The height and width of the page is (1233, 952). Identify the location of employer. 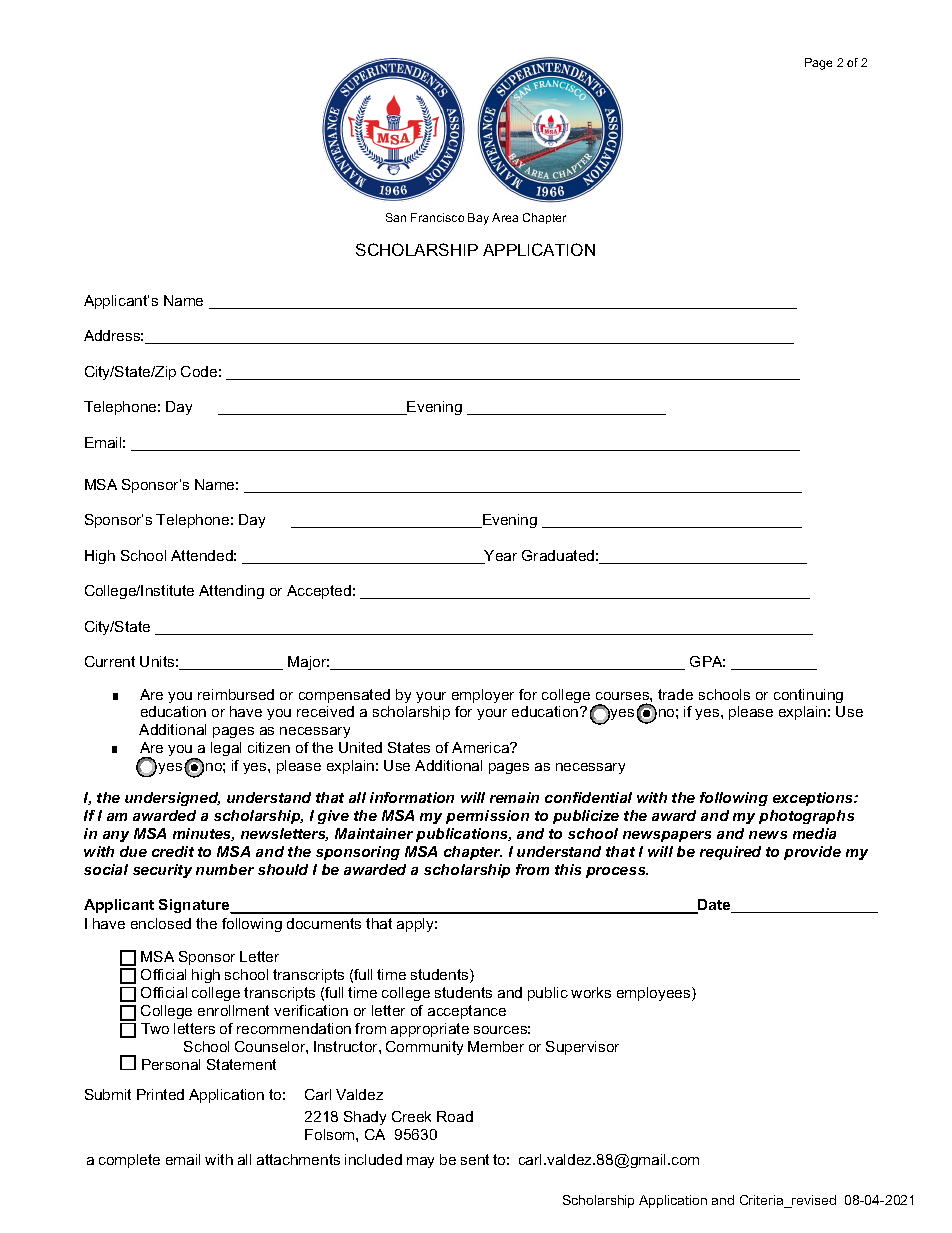
(483, 696).
